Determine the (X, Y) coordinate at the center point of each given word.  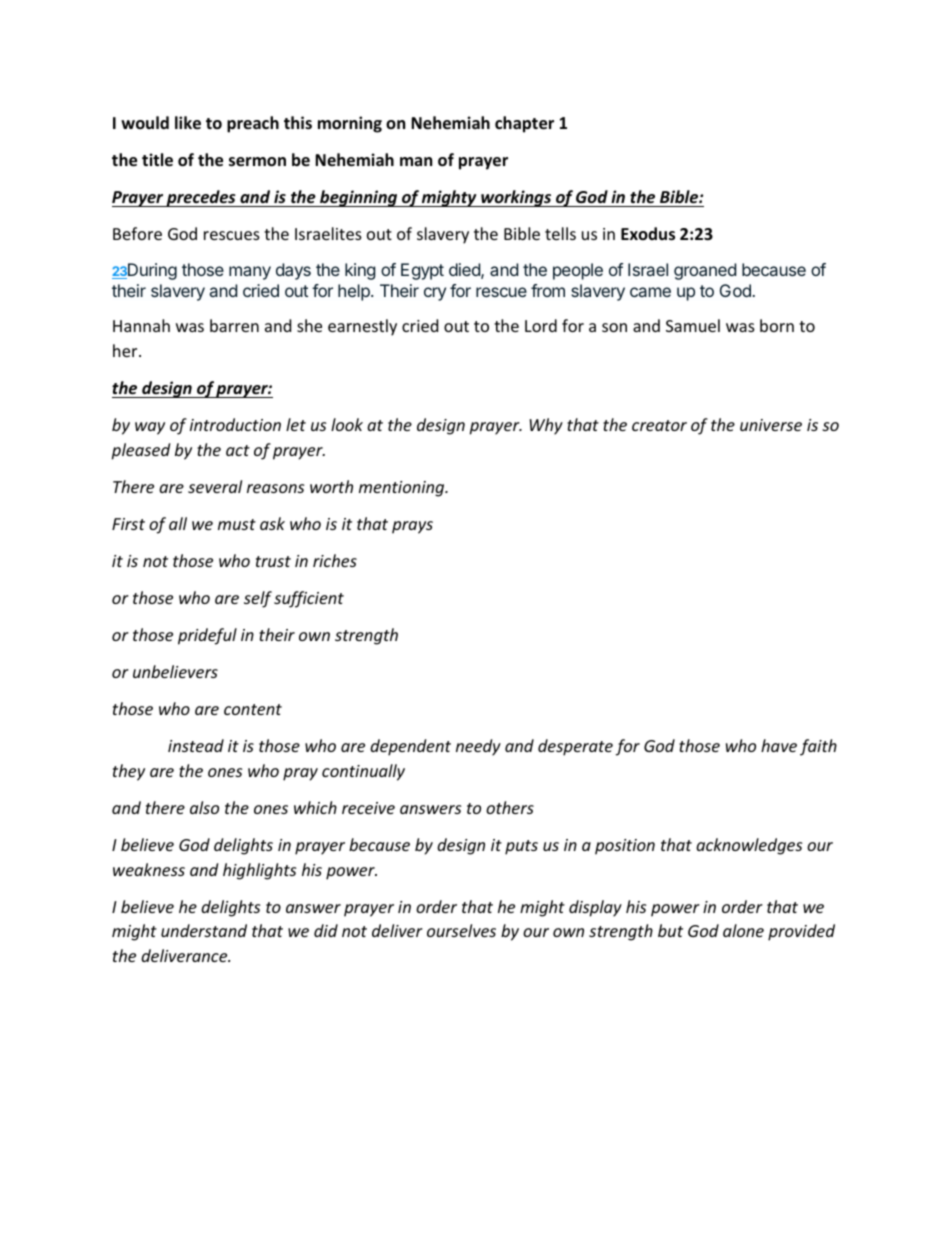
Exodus (648, 234)
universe (771, 425)
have (779, 745)
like (188, 123)
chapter (524, 124)
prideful (207, 636)
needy (478, 747)
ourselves (461, 930)
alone (743, 930)
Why (546, 426)
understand (204, 930)
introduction (235, 424)
